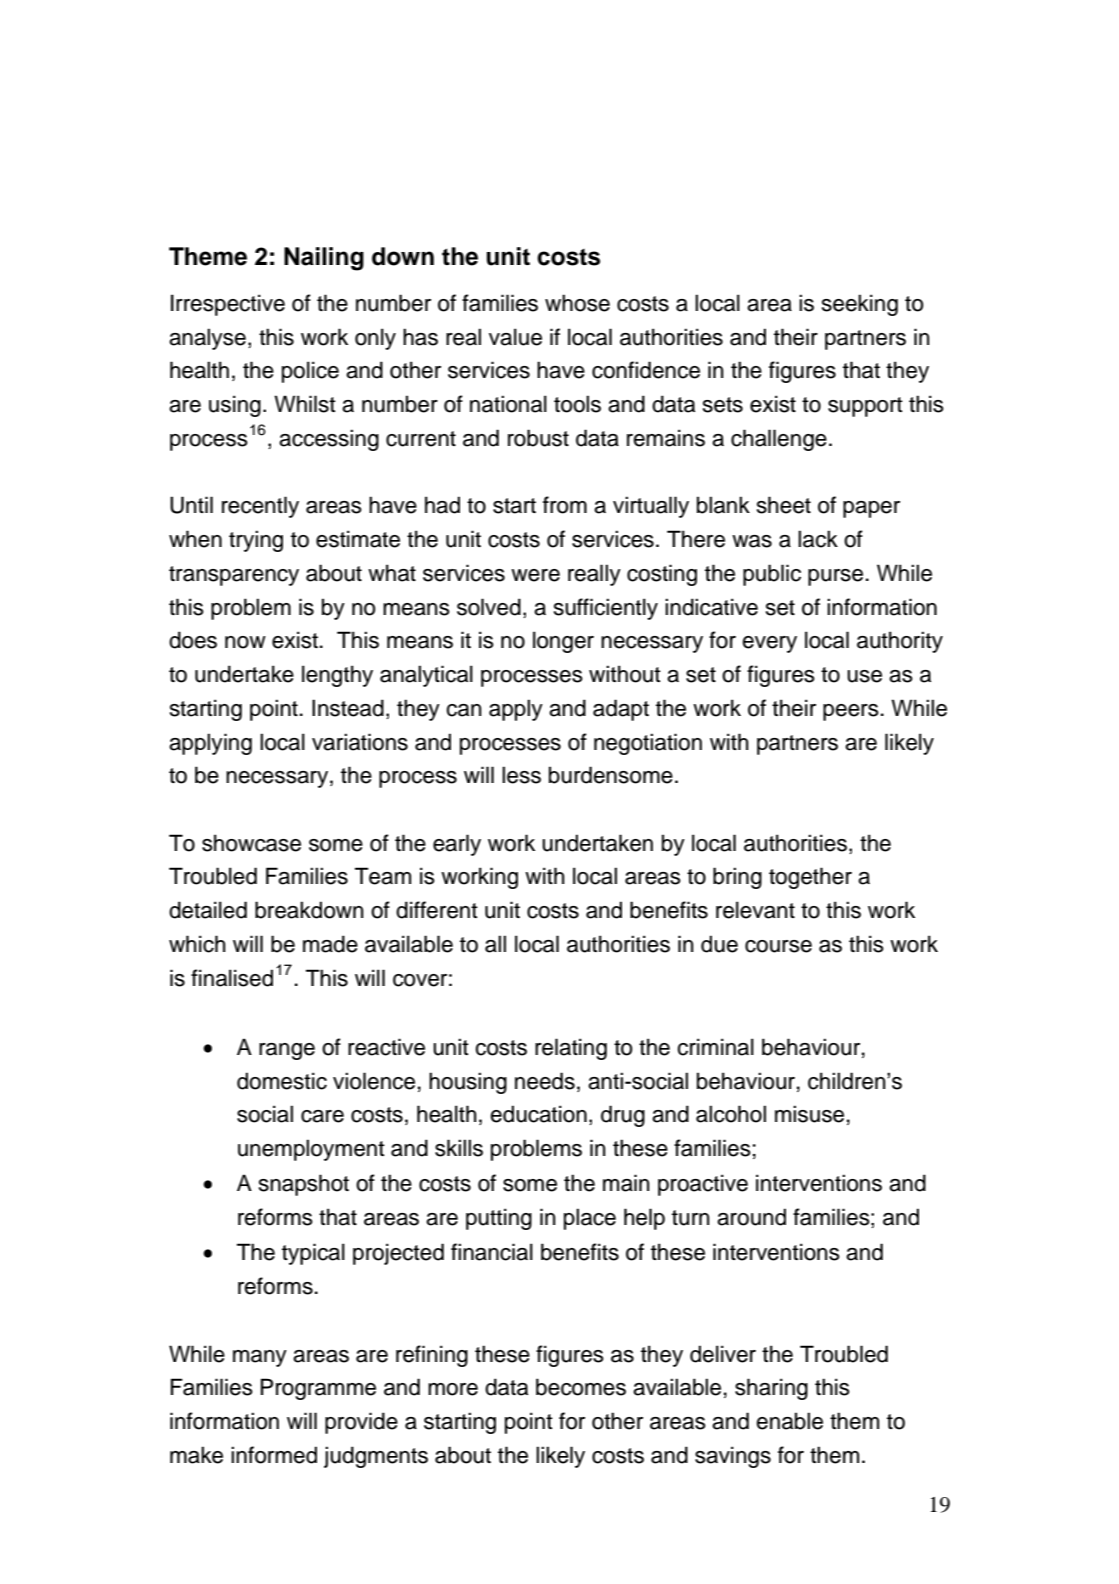 The height and width of the screenshot is (1584, 1119). What do you see at coordinates (577, 303) in the screenshot?
I see `whose` at bounding box center [577, 303].
